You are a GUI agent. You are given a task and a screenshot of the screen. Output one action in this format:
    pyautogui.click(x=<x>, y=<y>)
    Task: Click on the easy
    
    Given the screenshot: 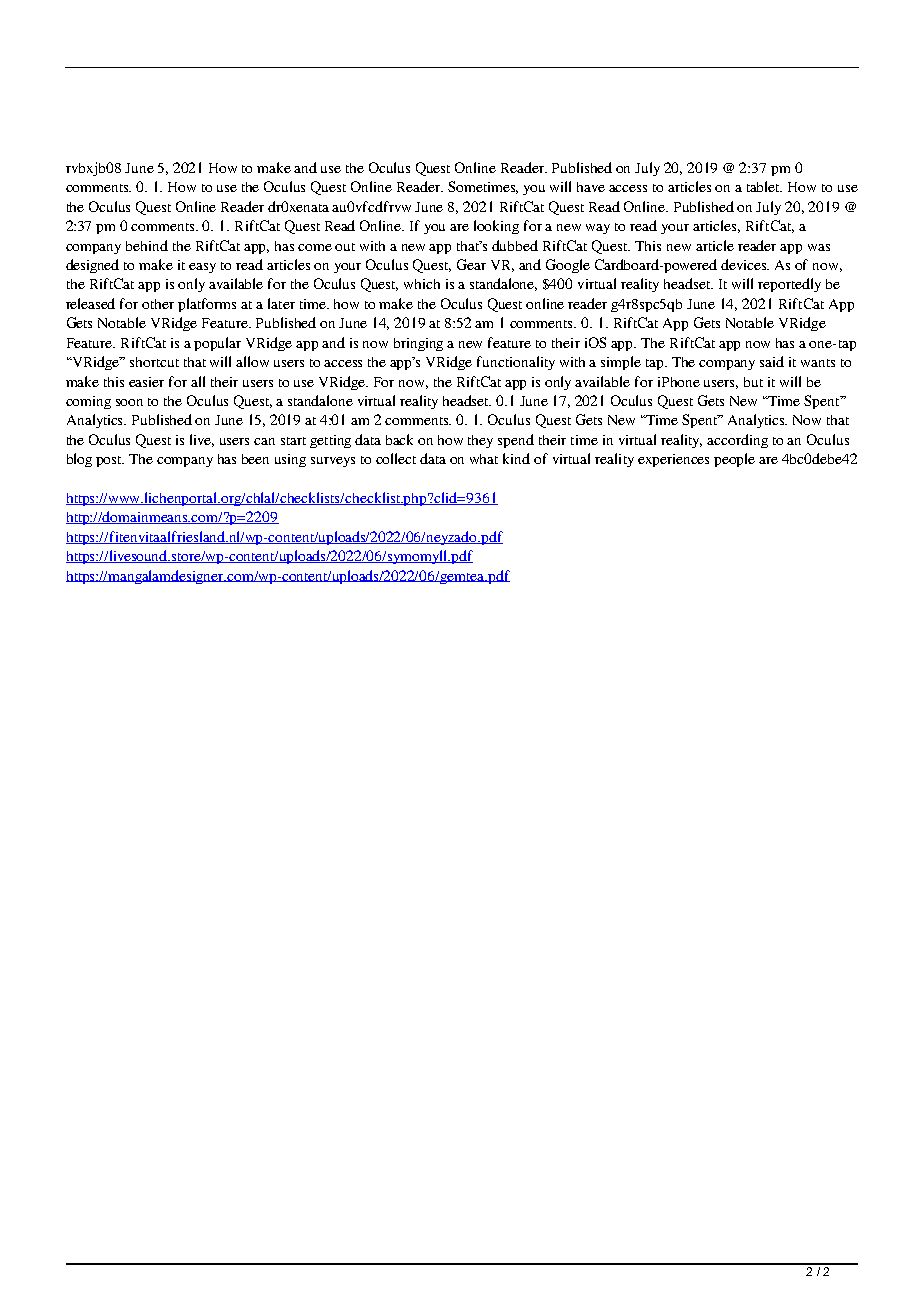 What is the action you would take?
    pyautogui.click(x=202, y=268)
